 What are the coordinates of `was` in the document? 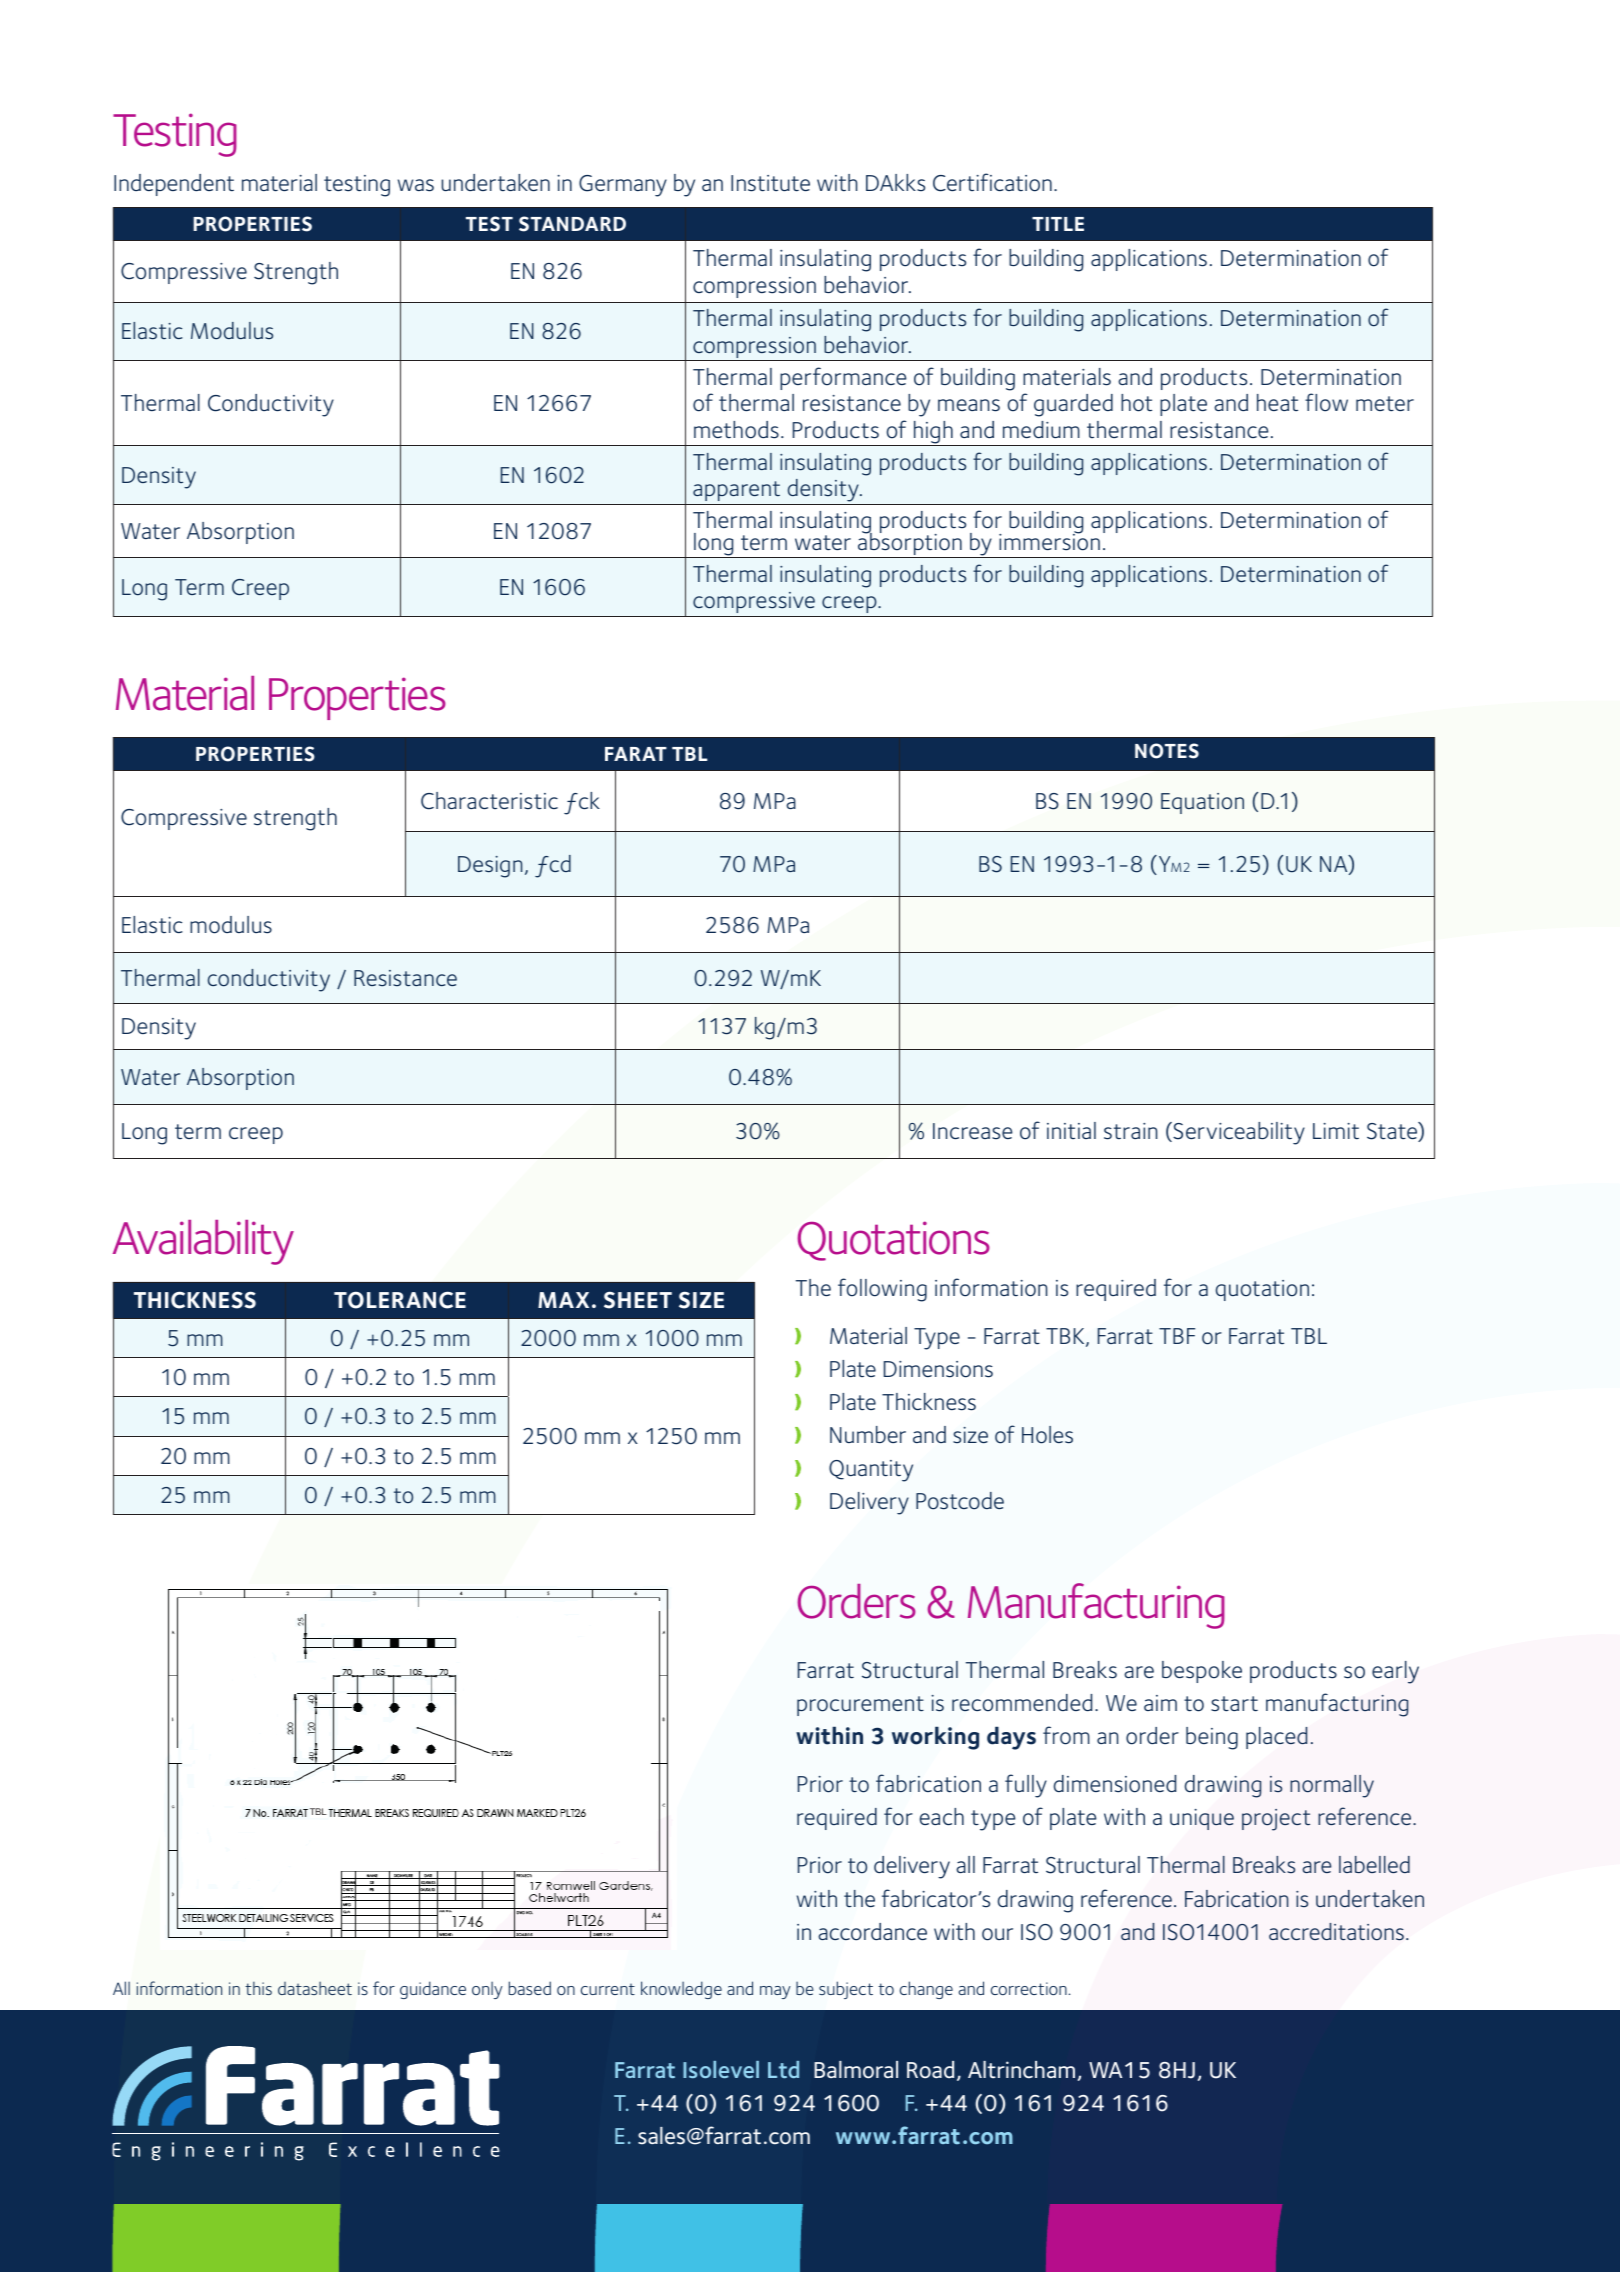 It's located at (416, 185).
